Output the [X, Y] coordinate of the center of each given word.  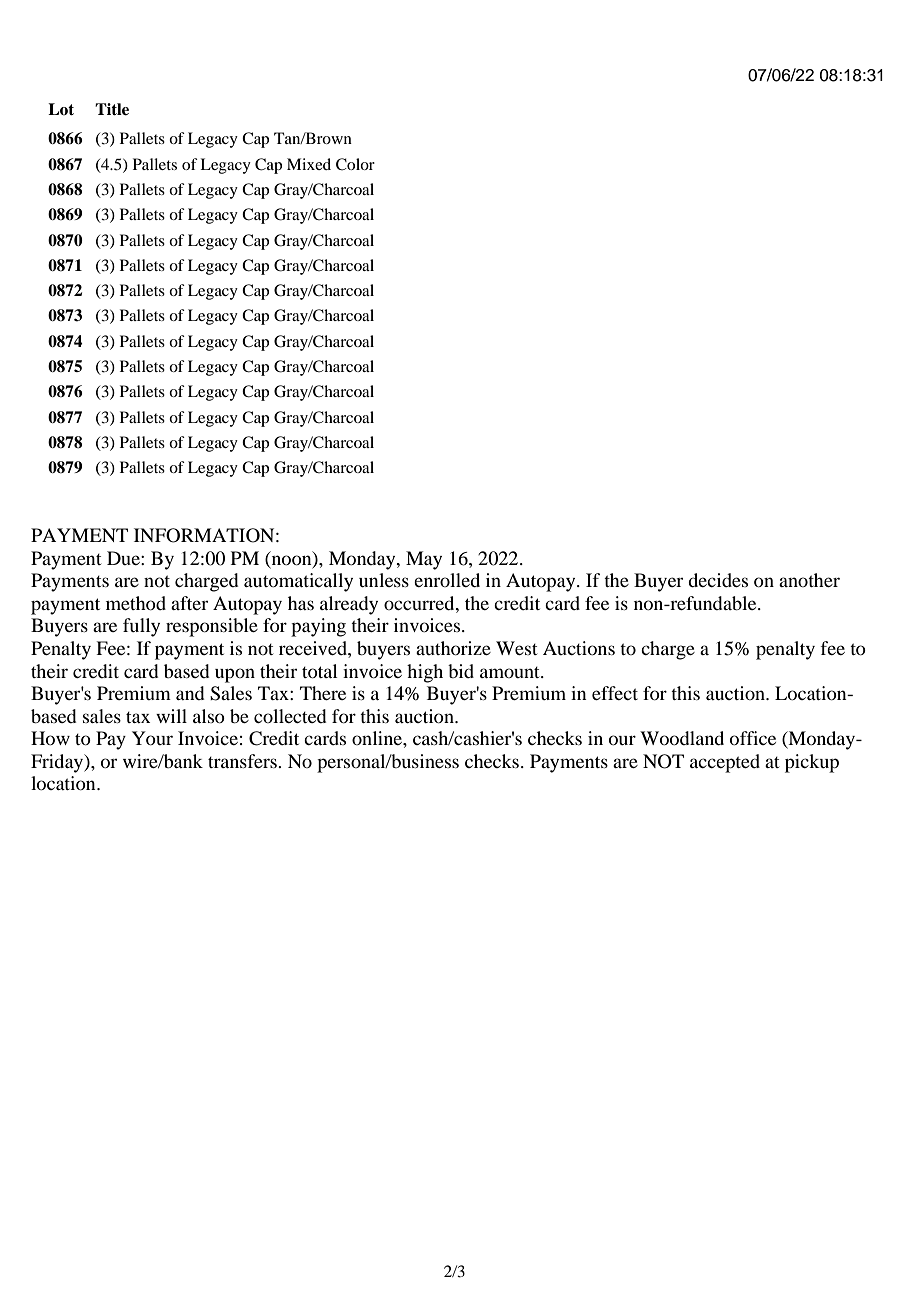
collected [290, 716]
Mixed [309, 164]
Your [152, 738]
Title [112, 109]
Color [355, 164]
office [753, 738]
